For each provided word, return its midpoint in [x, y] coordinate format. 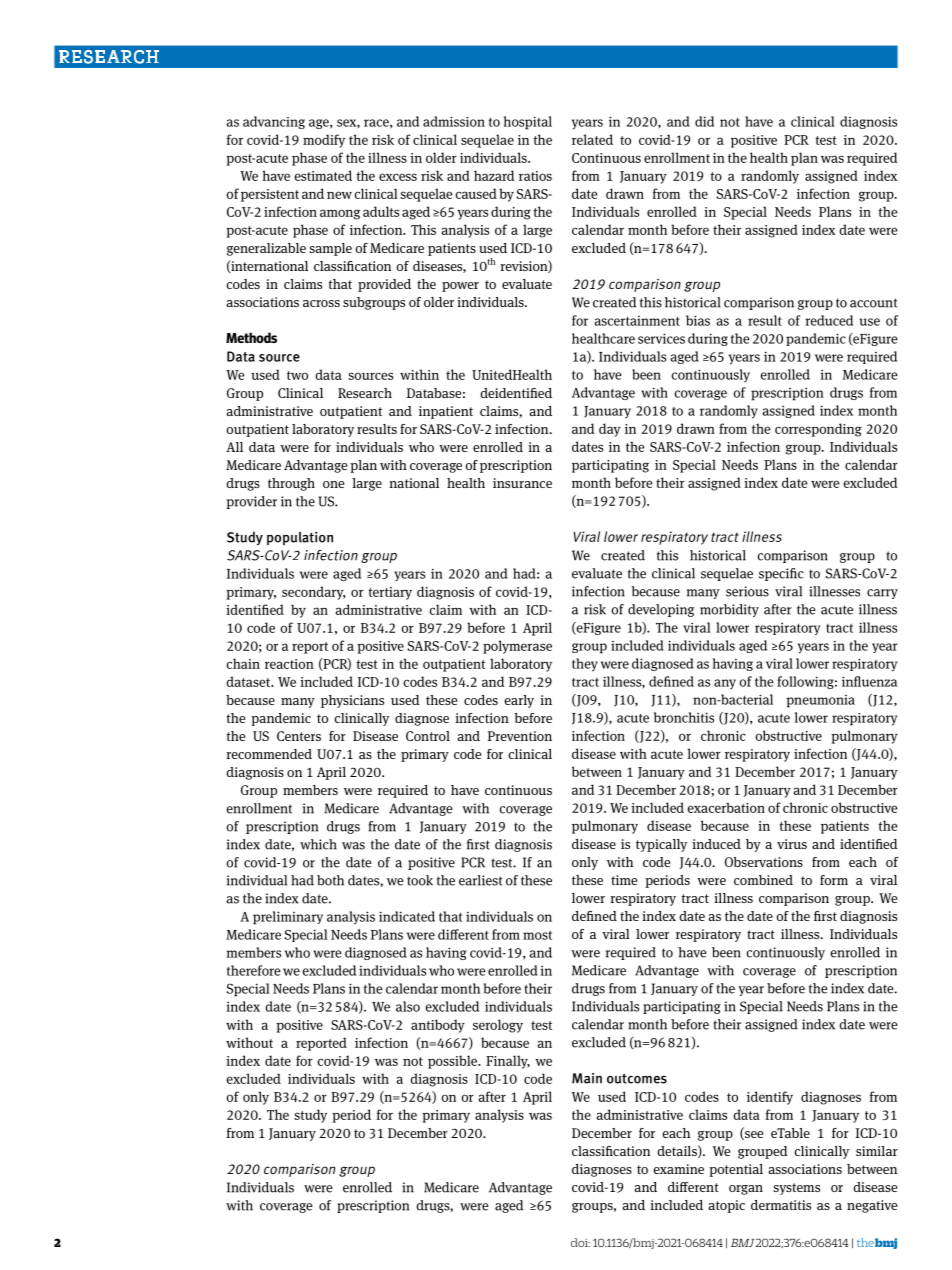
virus [792, 844]
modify [324, 141]
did [704, 121]
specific [781, 574]
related [592, 139]
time [624, 880]
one [333, 484]
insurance [522, 483]
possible [454, 1062]
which [318, 844]
